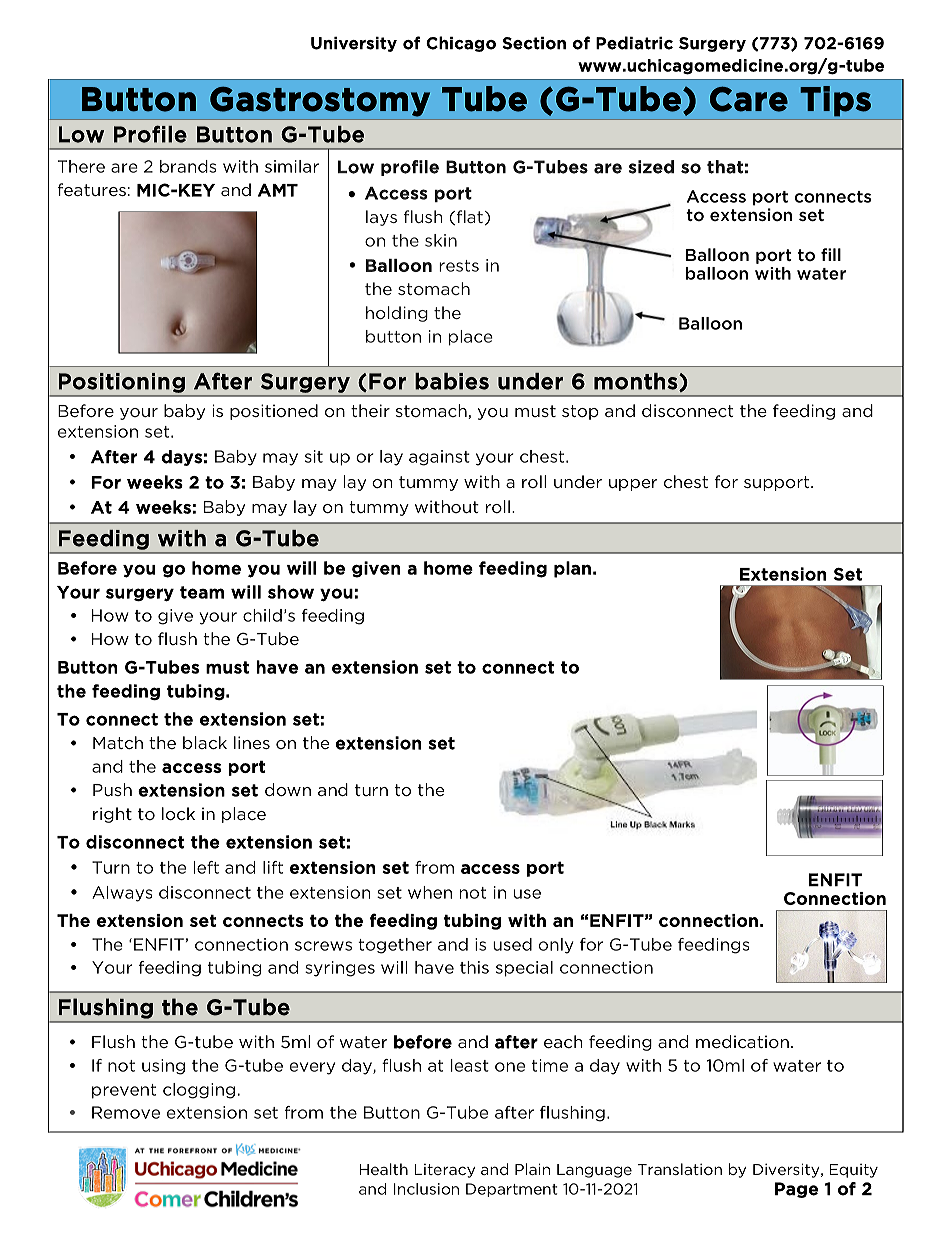 This screenshot has width=952, height=1233. I want to click on days, so click(182, 458).
